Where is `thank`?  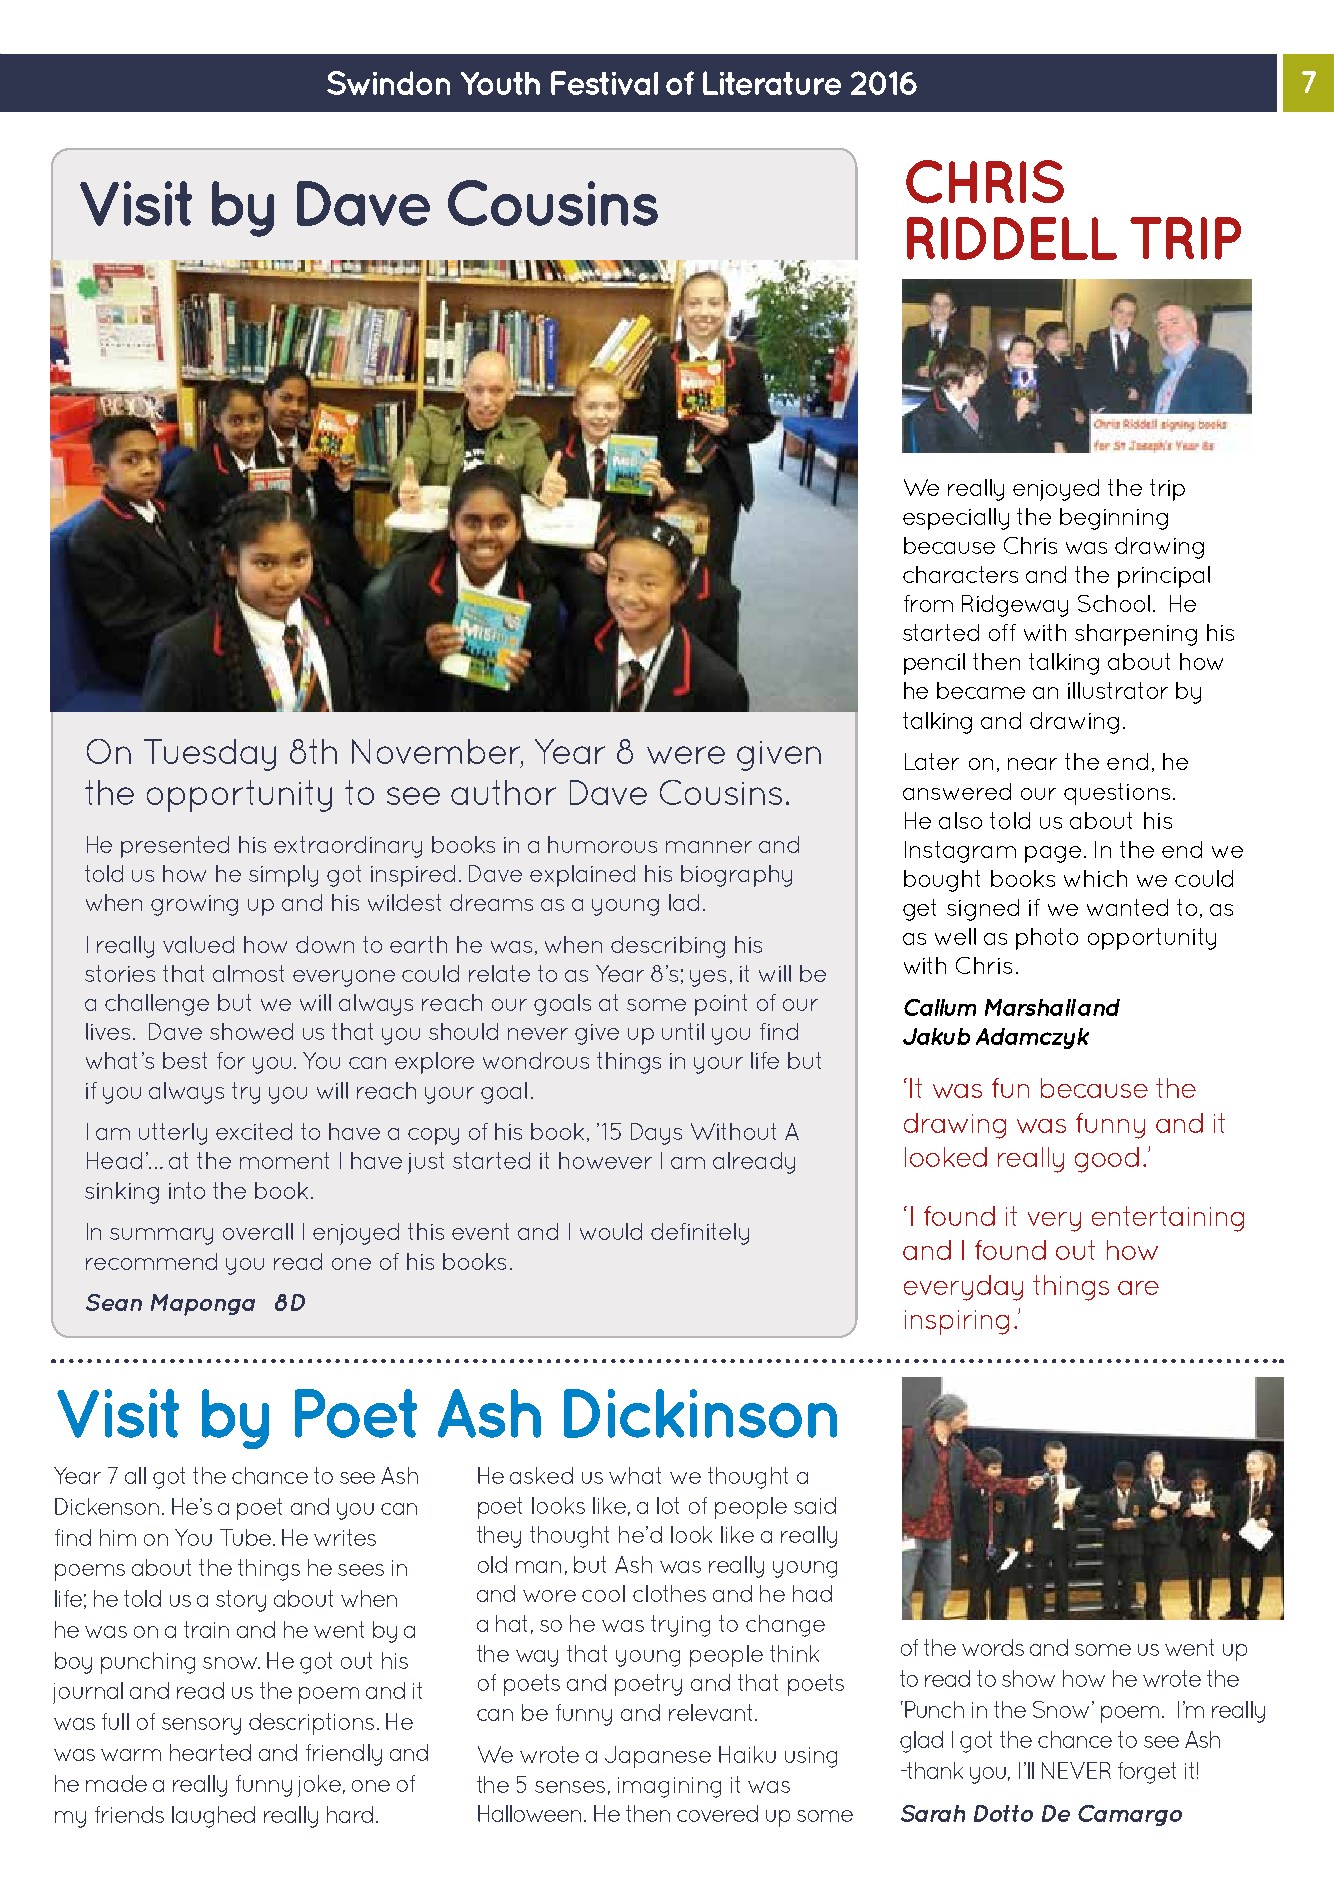 thank is located at coordinates (933, 1770).
